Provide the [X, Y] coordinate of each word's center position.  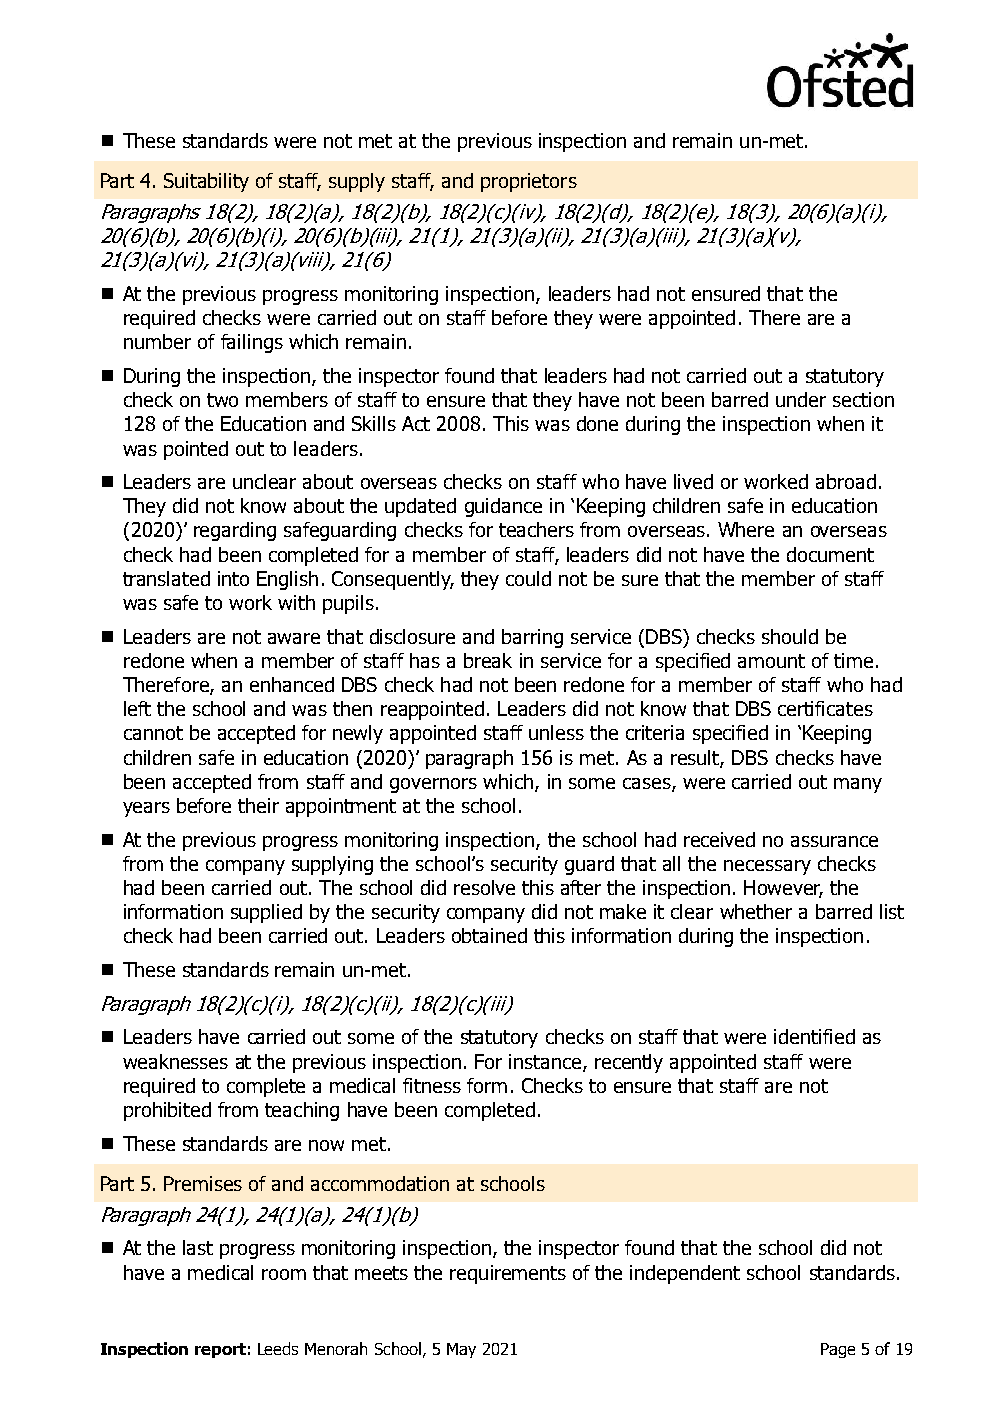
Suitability [206, 182]
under [801, 399]
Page [838, 1350]
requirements [508, 1274]
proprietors [529, 182]
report [220, 1350]
